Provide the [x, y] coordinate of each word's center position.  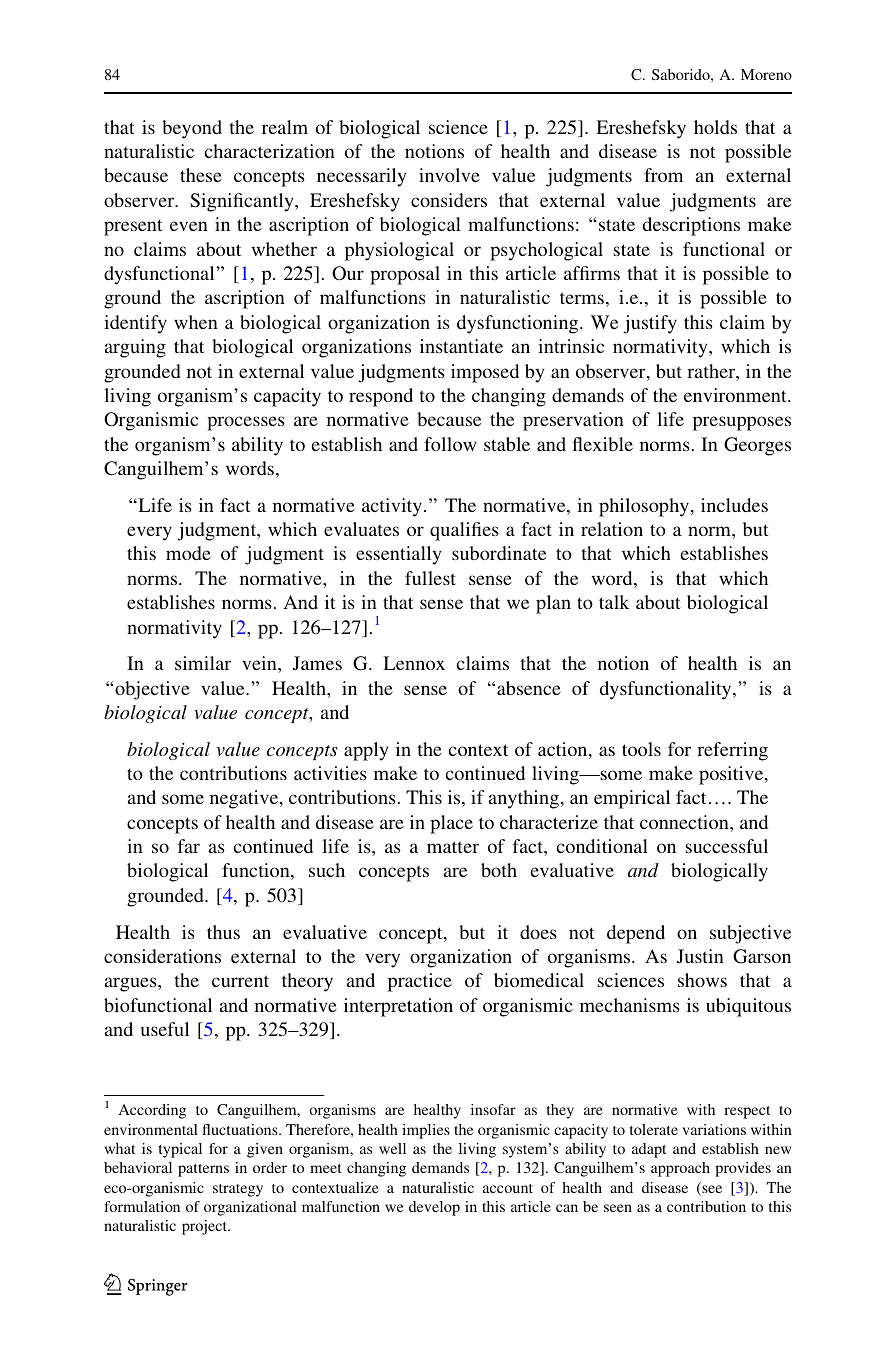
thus [223, 932]
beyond [192, 129]
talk [614, 602]
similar [203, 663]
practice [420, 982]
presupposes [742, 423]
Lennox [414, 663]
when [196, 322]
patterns [203, 1170]
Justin [700, 956]
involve [449, 175]
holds [715, 127]
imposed [485, 373]
